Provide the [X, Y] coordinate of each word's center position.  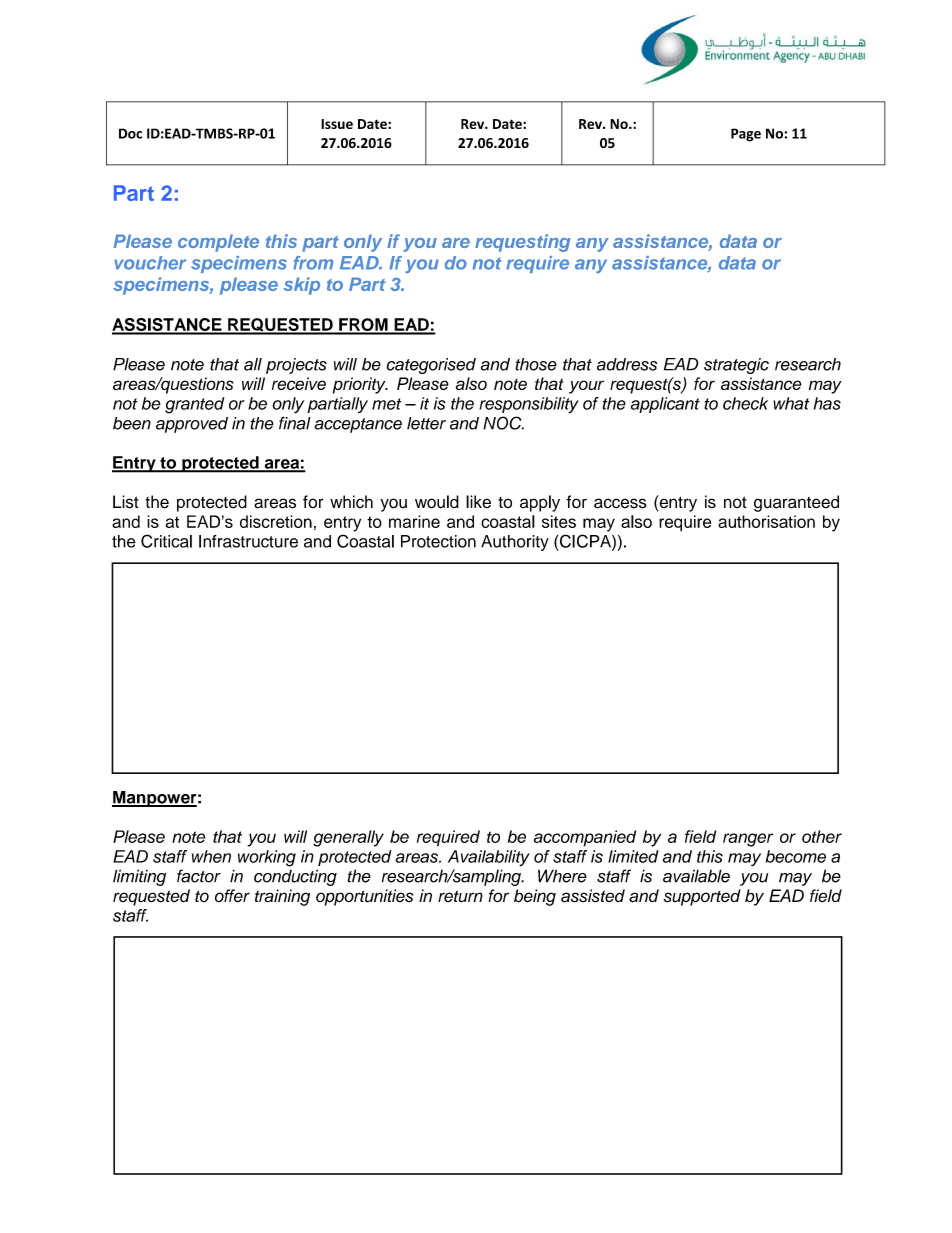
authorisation [766, 521]
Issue [337, 124]
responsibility [529, 405]
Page [746, 135]
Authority [515, 543]
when [211, 856]
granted [194, 405]
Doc [130, 133]
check [745, 403]
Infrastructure [248, 541]
